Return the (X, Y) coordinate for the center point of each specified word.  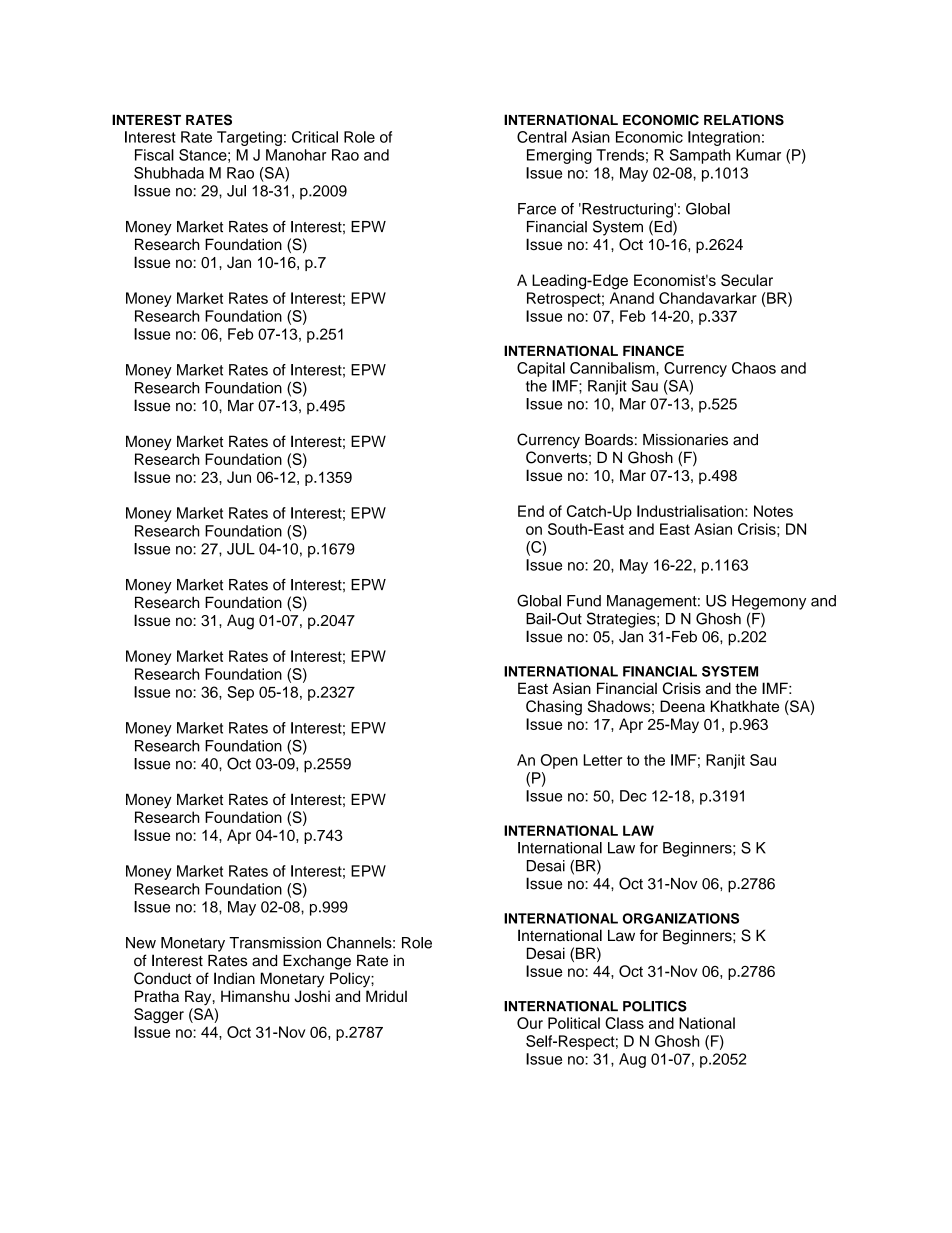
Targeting (249, 138)
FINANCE (653, 350)
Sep (240, 693)
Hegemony (769, 602)
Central (542, 137)
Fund (584, 601)
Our (530, 1023)
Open (559, 761)
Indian (234, 978)
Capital (541, 369)
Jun (239, 477)
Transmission (275, 943)
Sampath (700, 156)
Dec (633, 796)
